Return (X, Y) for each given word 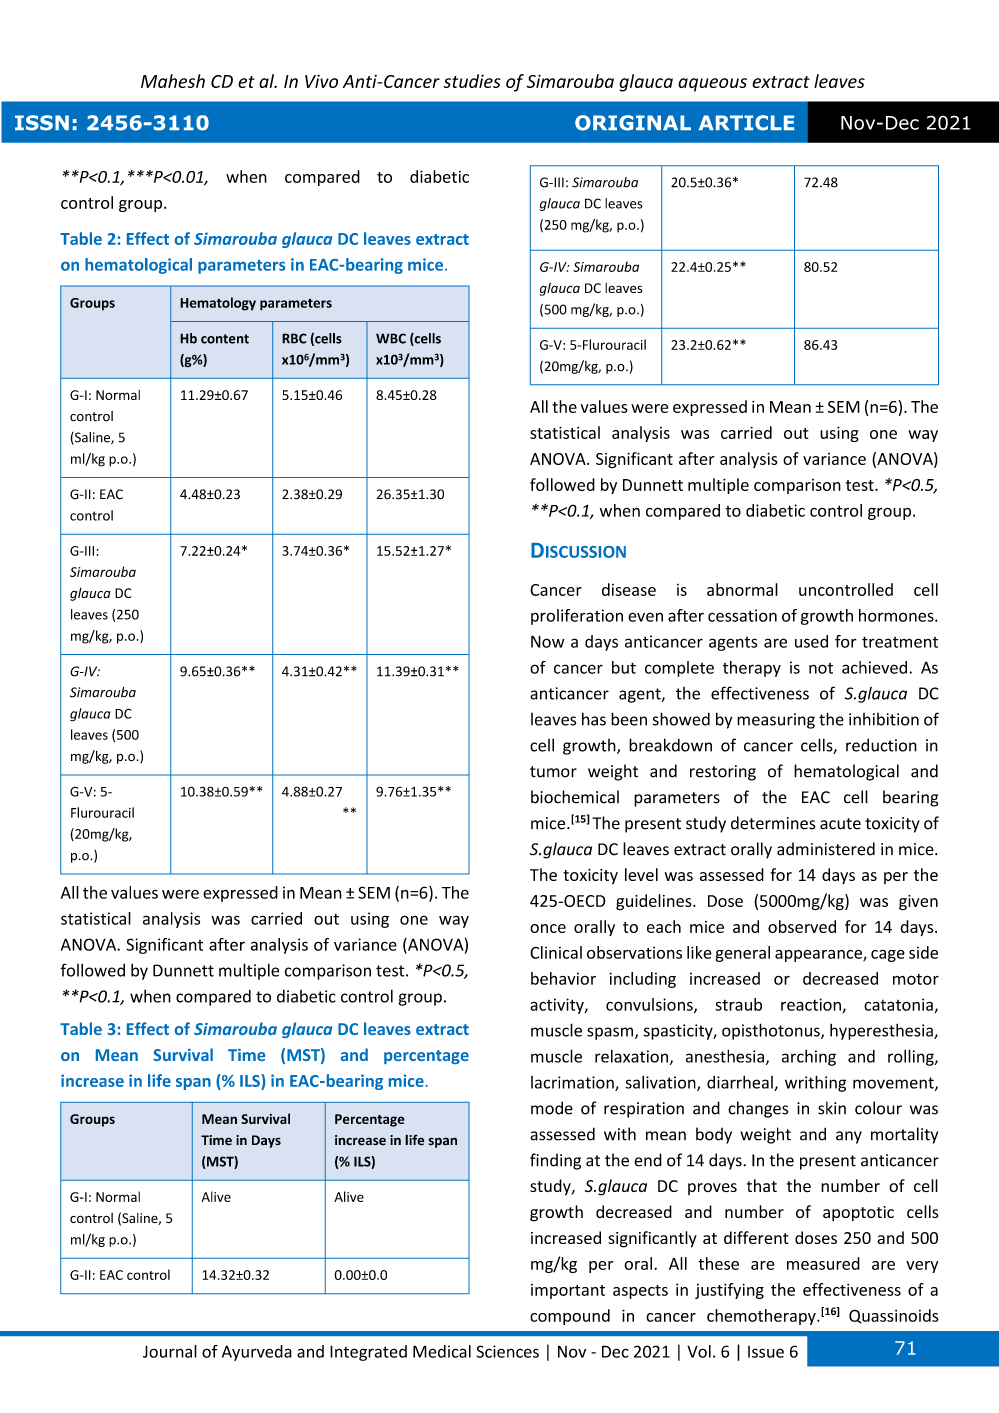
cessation (742, 615)
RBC (294, 338)
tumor (553, 772)
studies (472, 81)
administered (826, 849)
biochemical (575, 797)
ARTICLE (746, 123)
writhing (815, 1083)
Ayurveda (257, 1353)
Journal (170, 1351)
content (225, 339)
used (811, 641)
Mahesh (173, 81)
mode (552, 1108)
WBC (391, 338)
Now (548, 641)
